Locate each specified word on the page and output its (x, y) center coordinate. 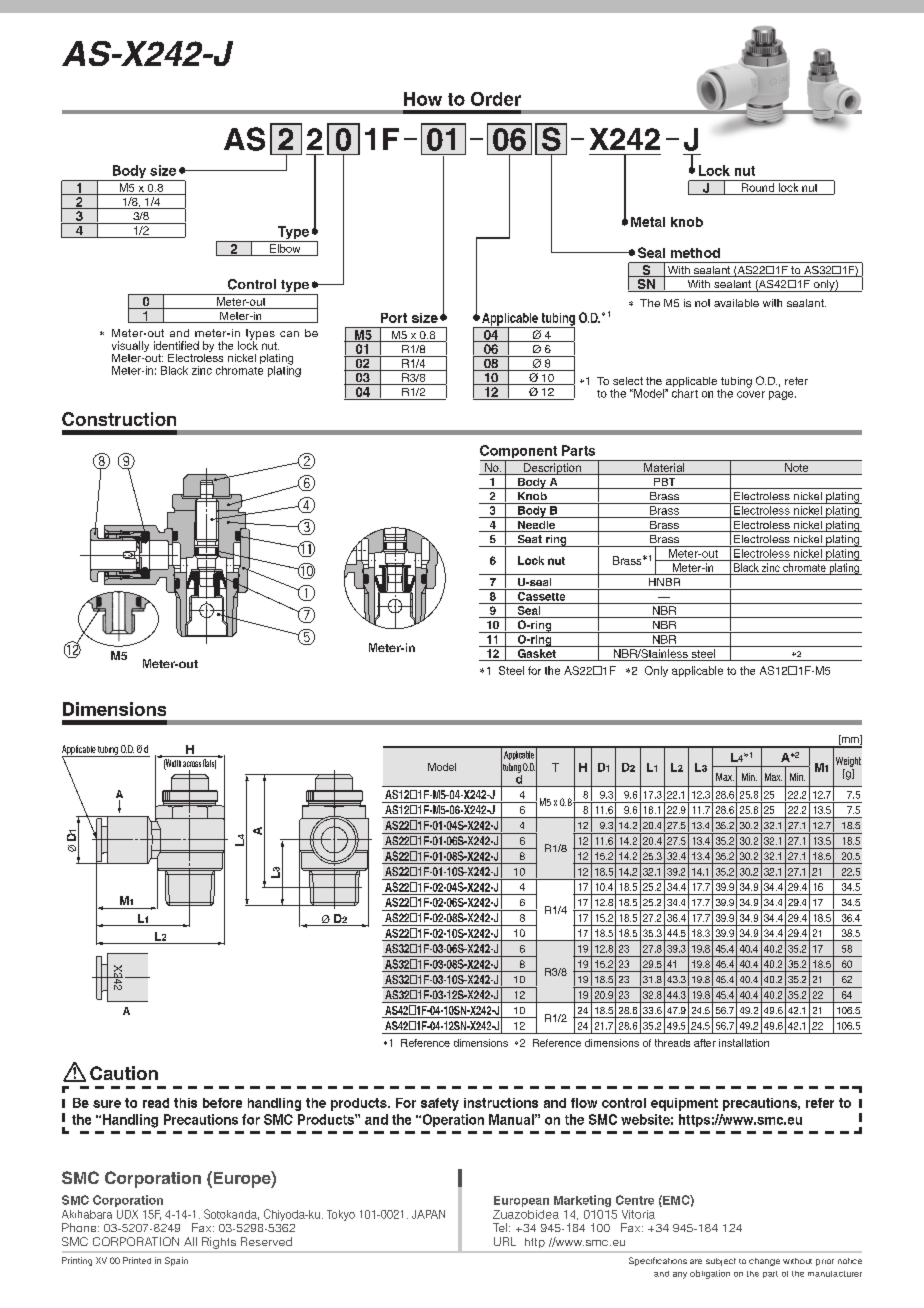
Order (496, 99)
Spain (176, 1261)
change (764, 1262)
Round (758, 189)
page (782, 395)
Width (172, 764)
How (423, 99)
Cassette (541, 595)
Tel (500, 1227)
